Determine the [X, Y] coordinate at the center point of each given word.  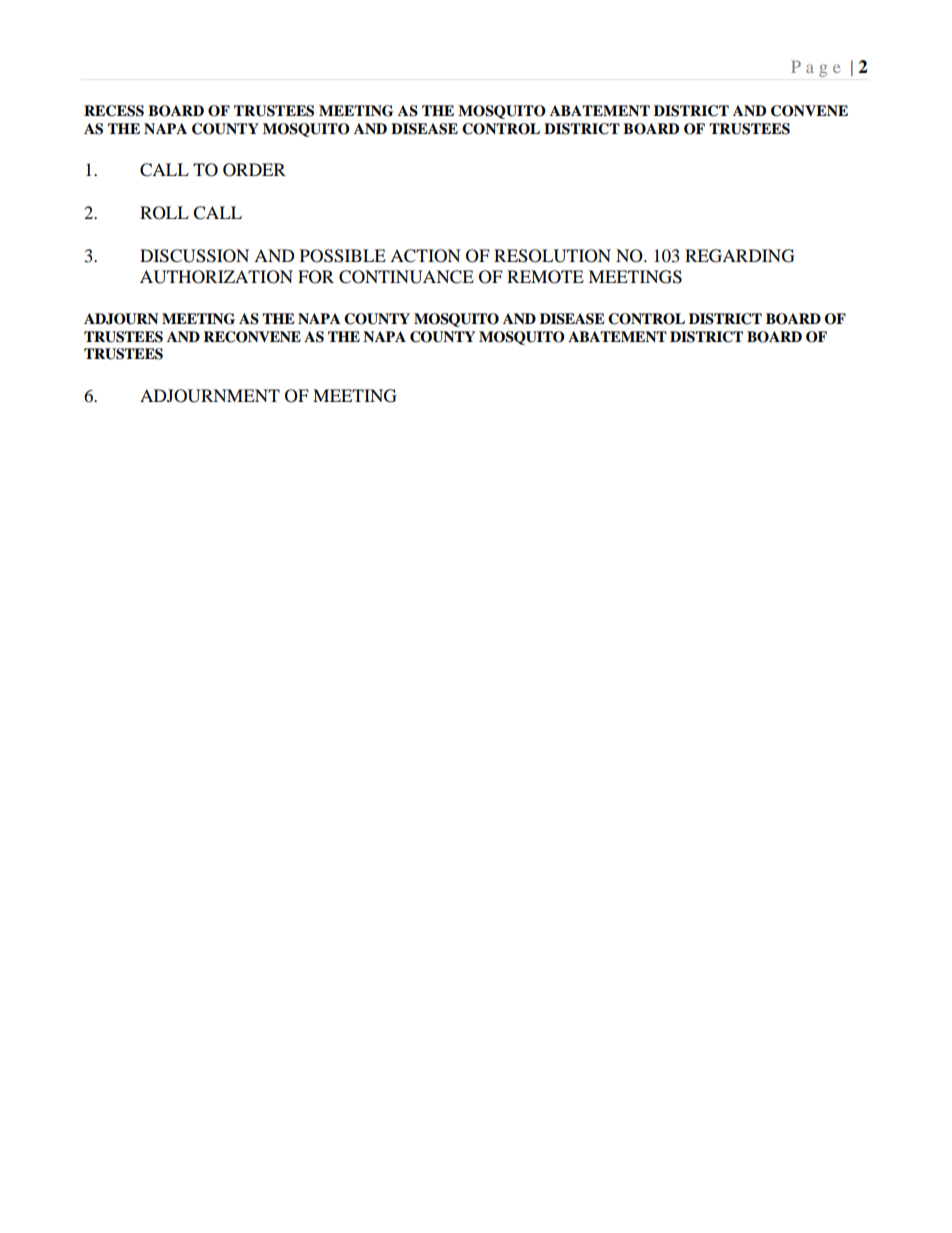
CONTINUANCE [406, 277]
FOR [316, 277]
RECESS [114, 111]
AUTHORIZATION [216, 277]
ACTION [425, 256]
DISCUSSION [194, 256]
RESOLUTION [552, 256]
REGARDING [740, 256]
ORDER [254, 170]
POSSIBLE [343, 256]
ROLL [164, 213]
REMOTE [545, 277]
